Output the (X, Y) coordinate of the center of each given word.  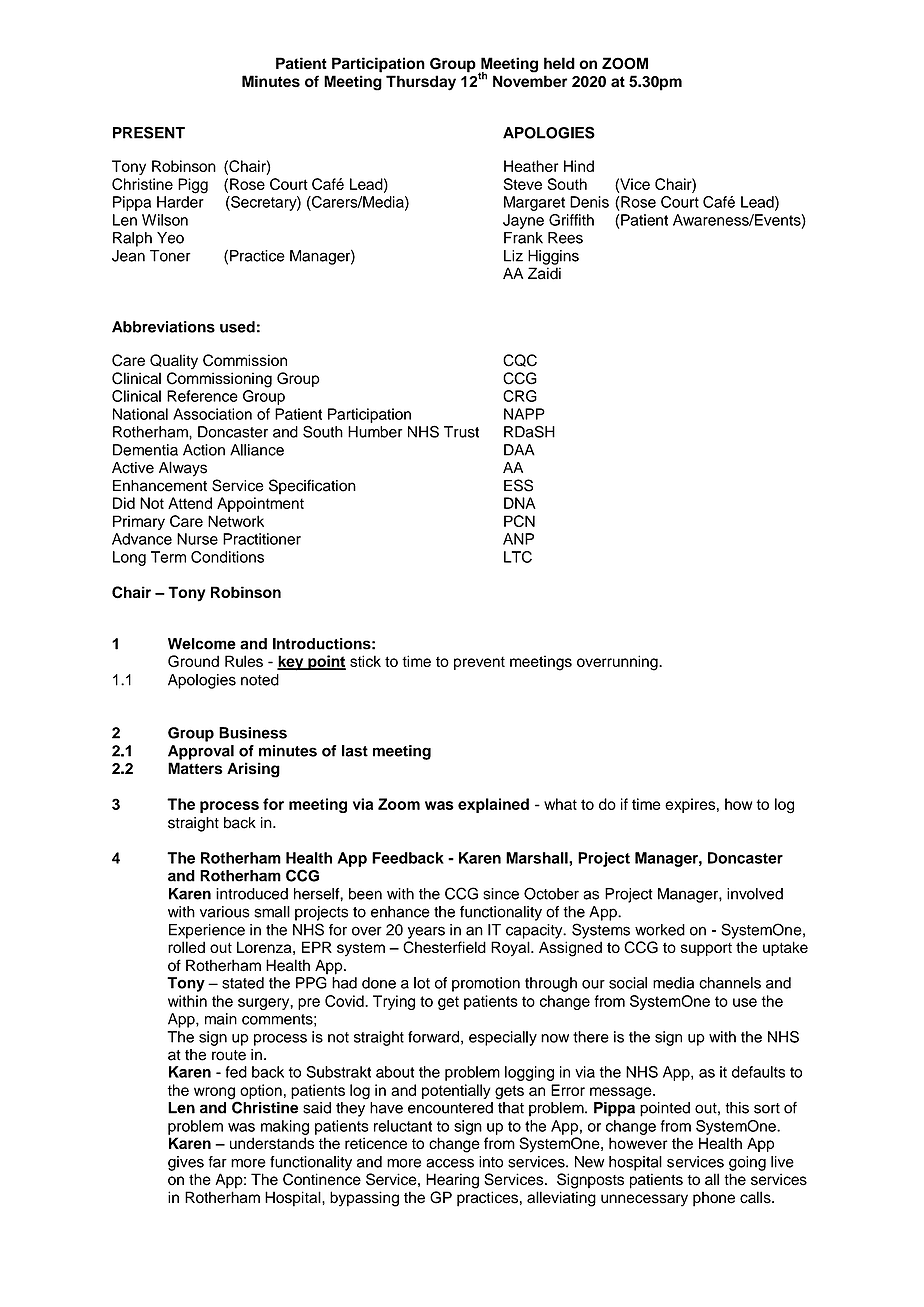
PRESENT (149, 132)
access (450, 1163)
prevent (479, 663)
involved (755, 894)
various (225, 912)
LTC (518, 557)
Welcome (202, 644)
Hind (579, 166)
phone (714, 1199)
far (217, 1162)
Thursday (421, 83)
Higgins (553, 257)
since (501, 894)
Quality (174, 361)
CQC (520, 360)
